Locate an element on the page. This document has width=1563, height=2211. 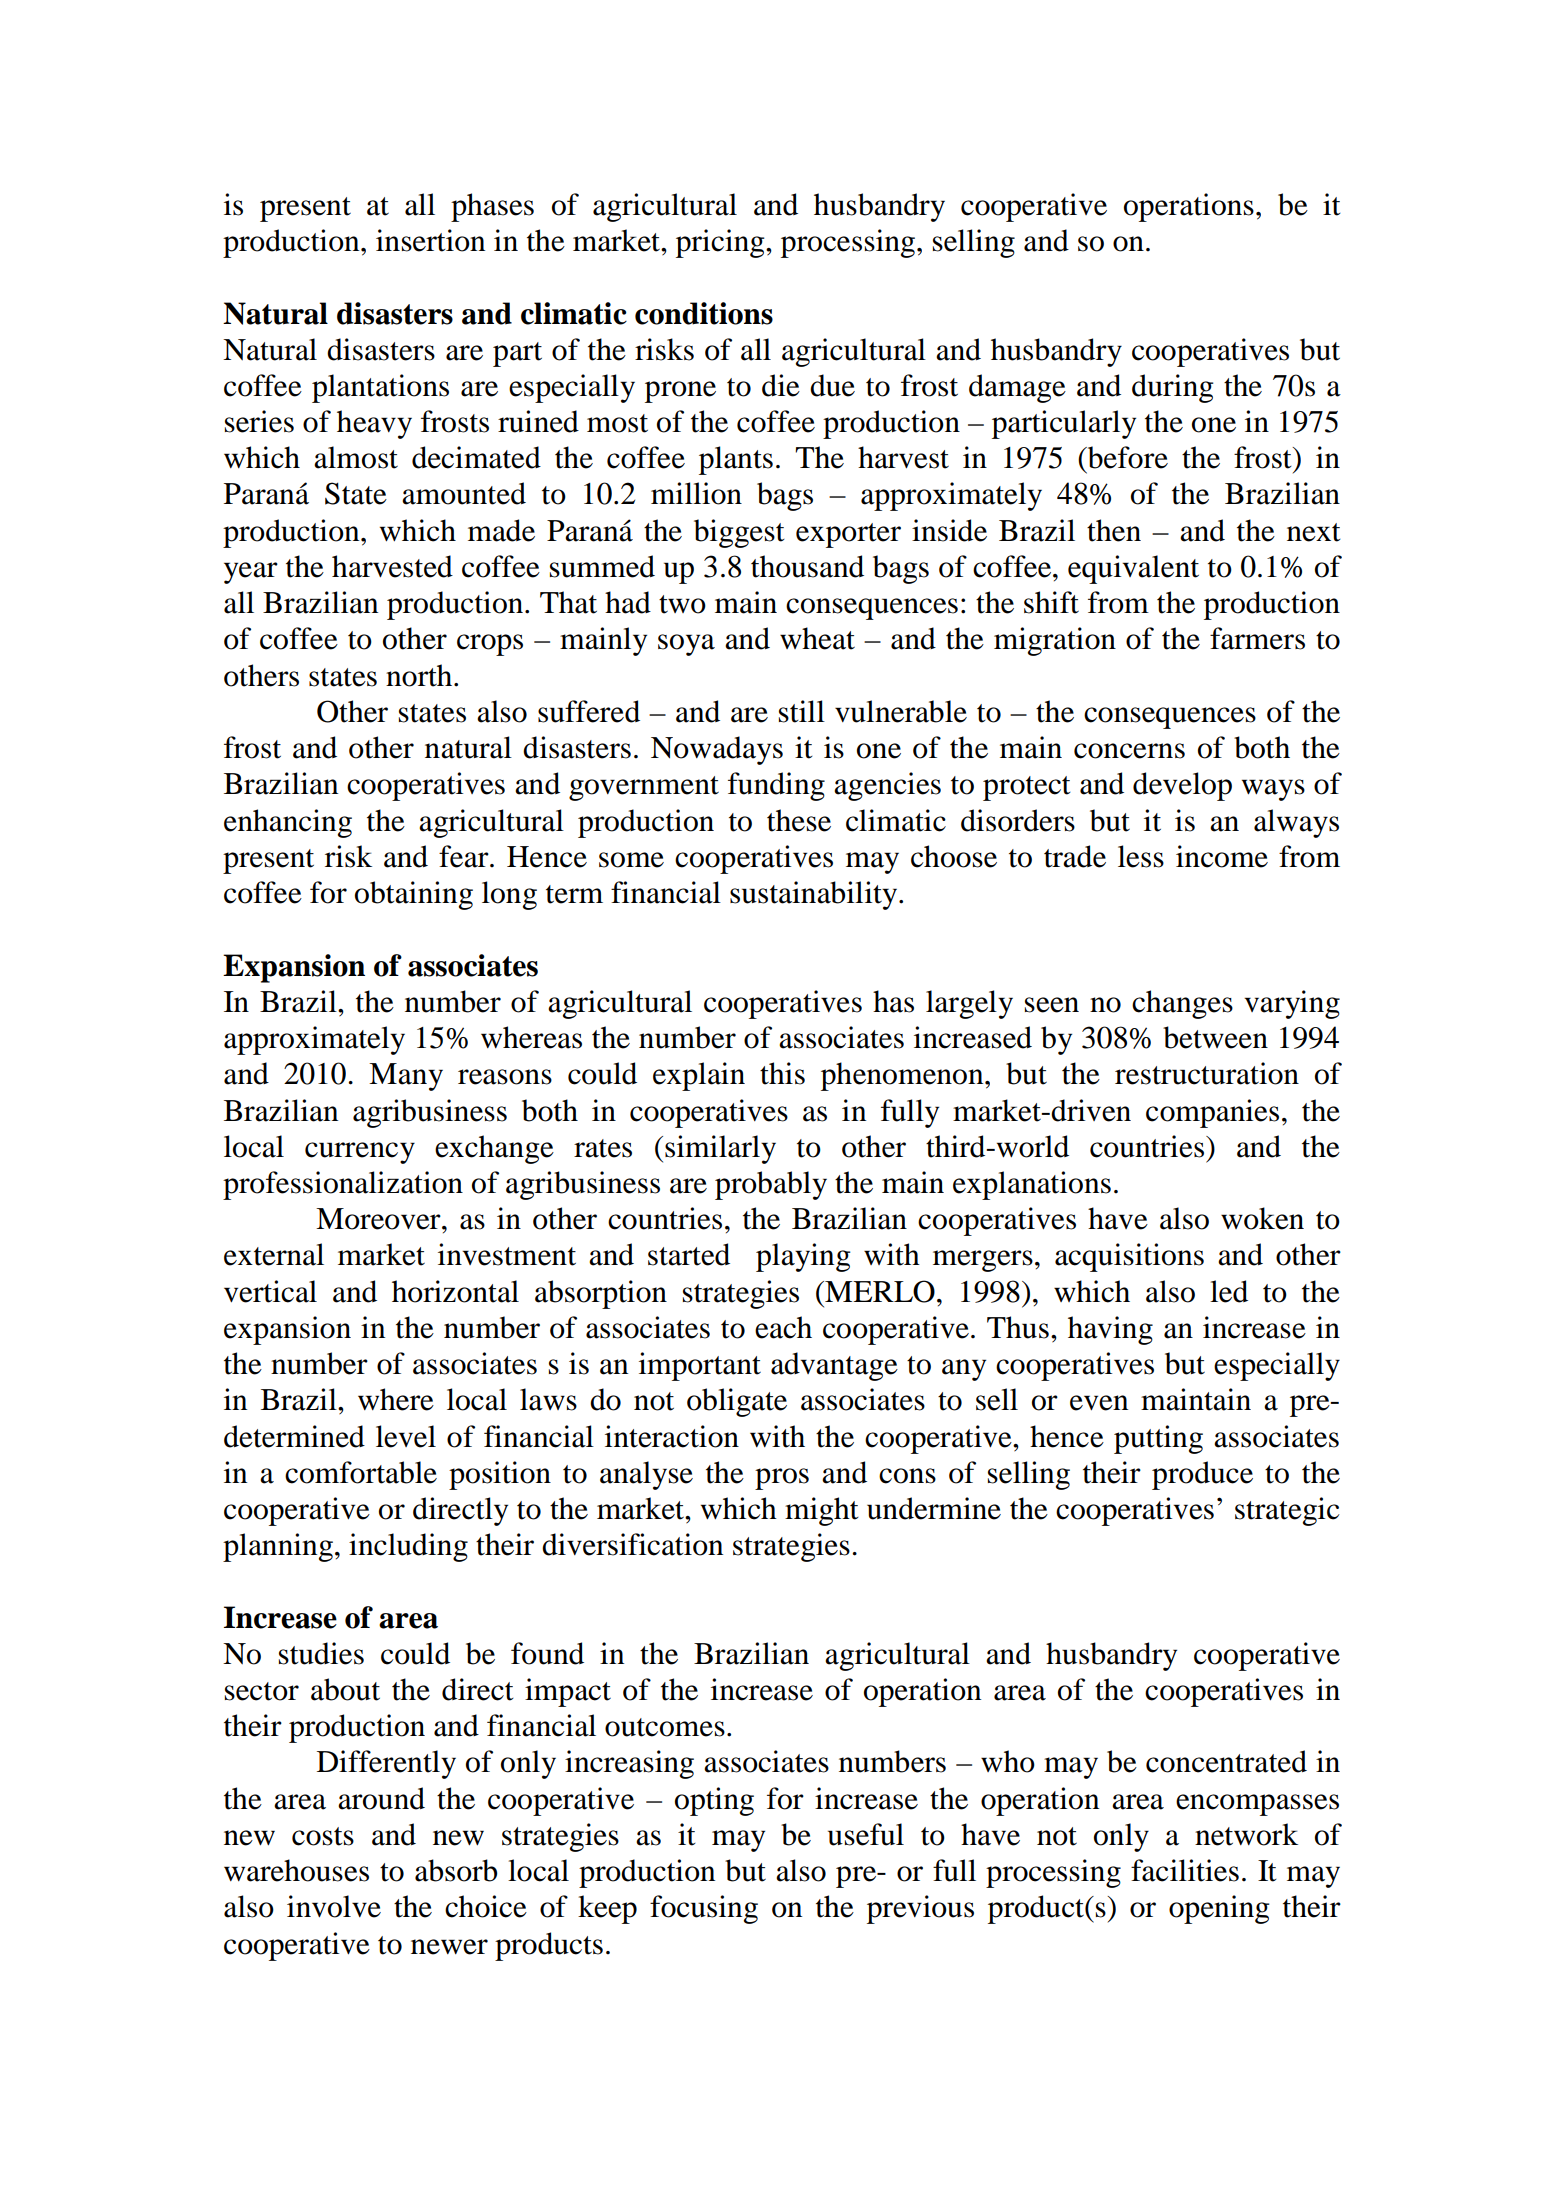
acquisitions is located at coordinates (1129, 1257).
